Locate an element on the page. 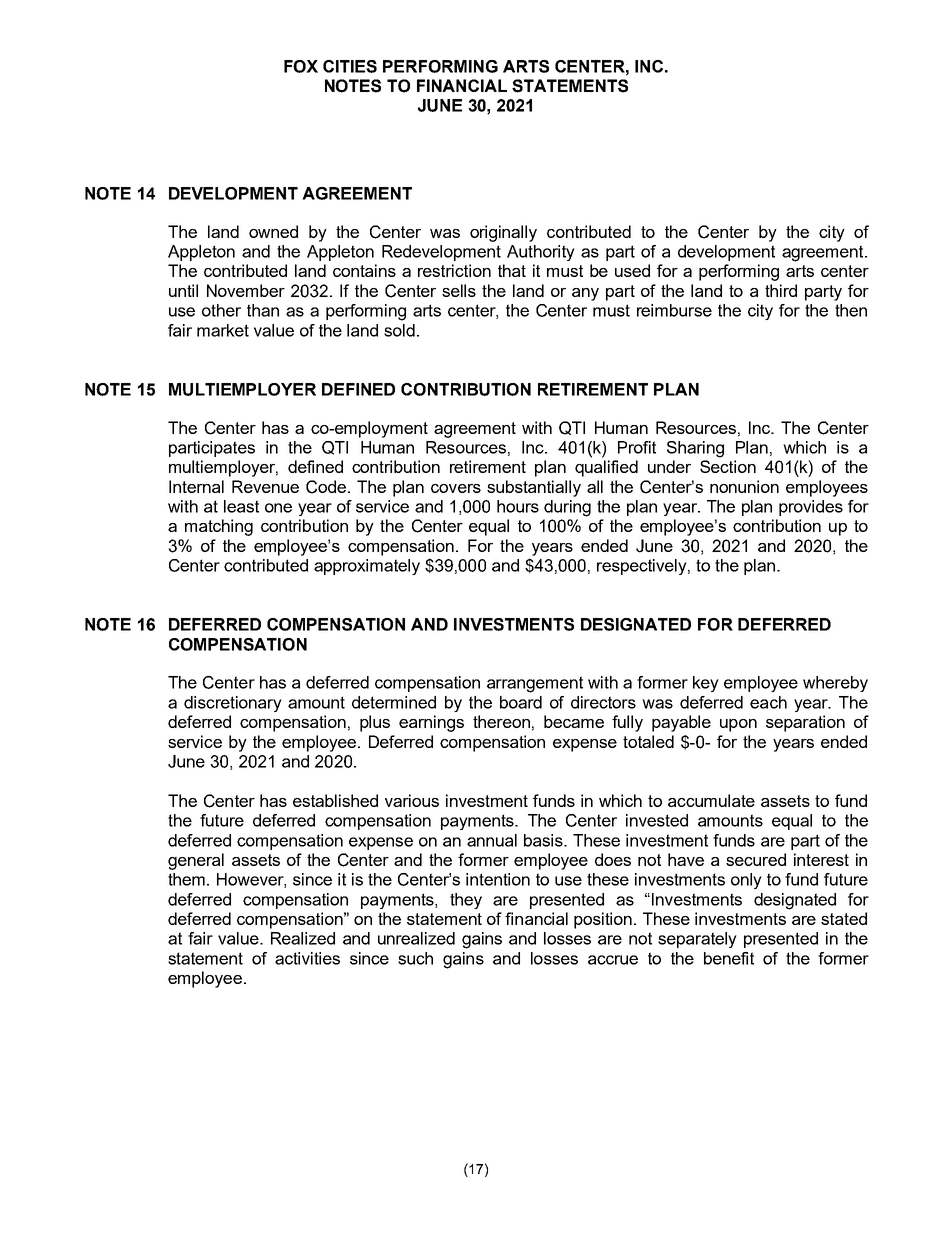 This page has height=1233, width=952. market is located at coordinates (223, 330).
